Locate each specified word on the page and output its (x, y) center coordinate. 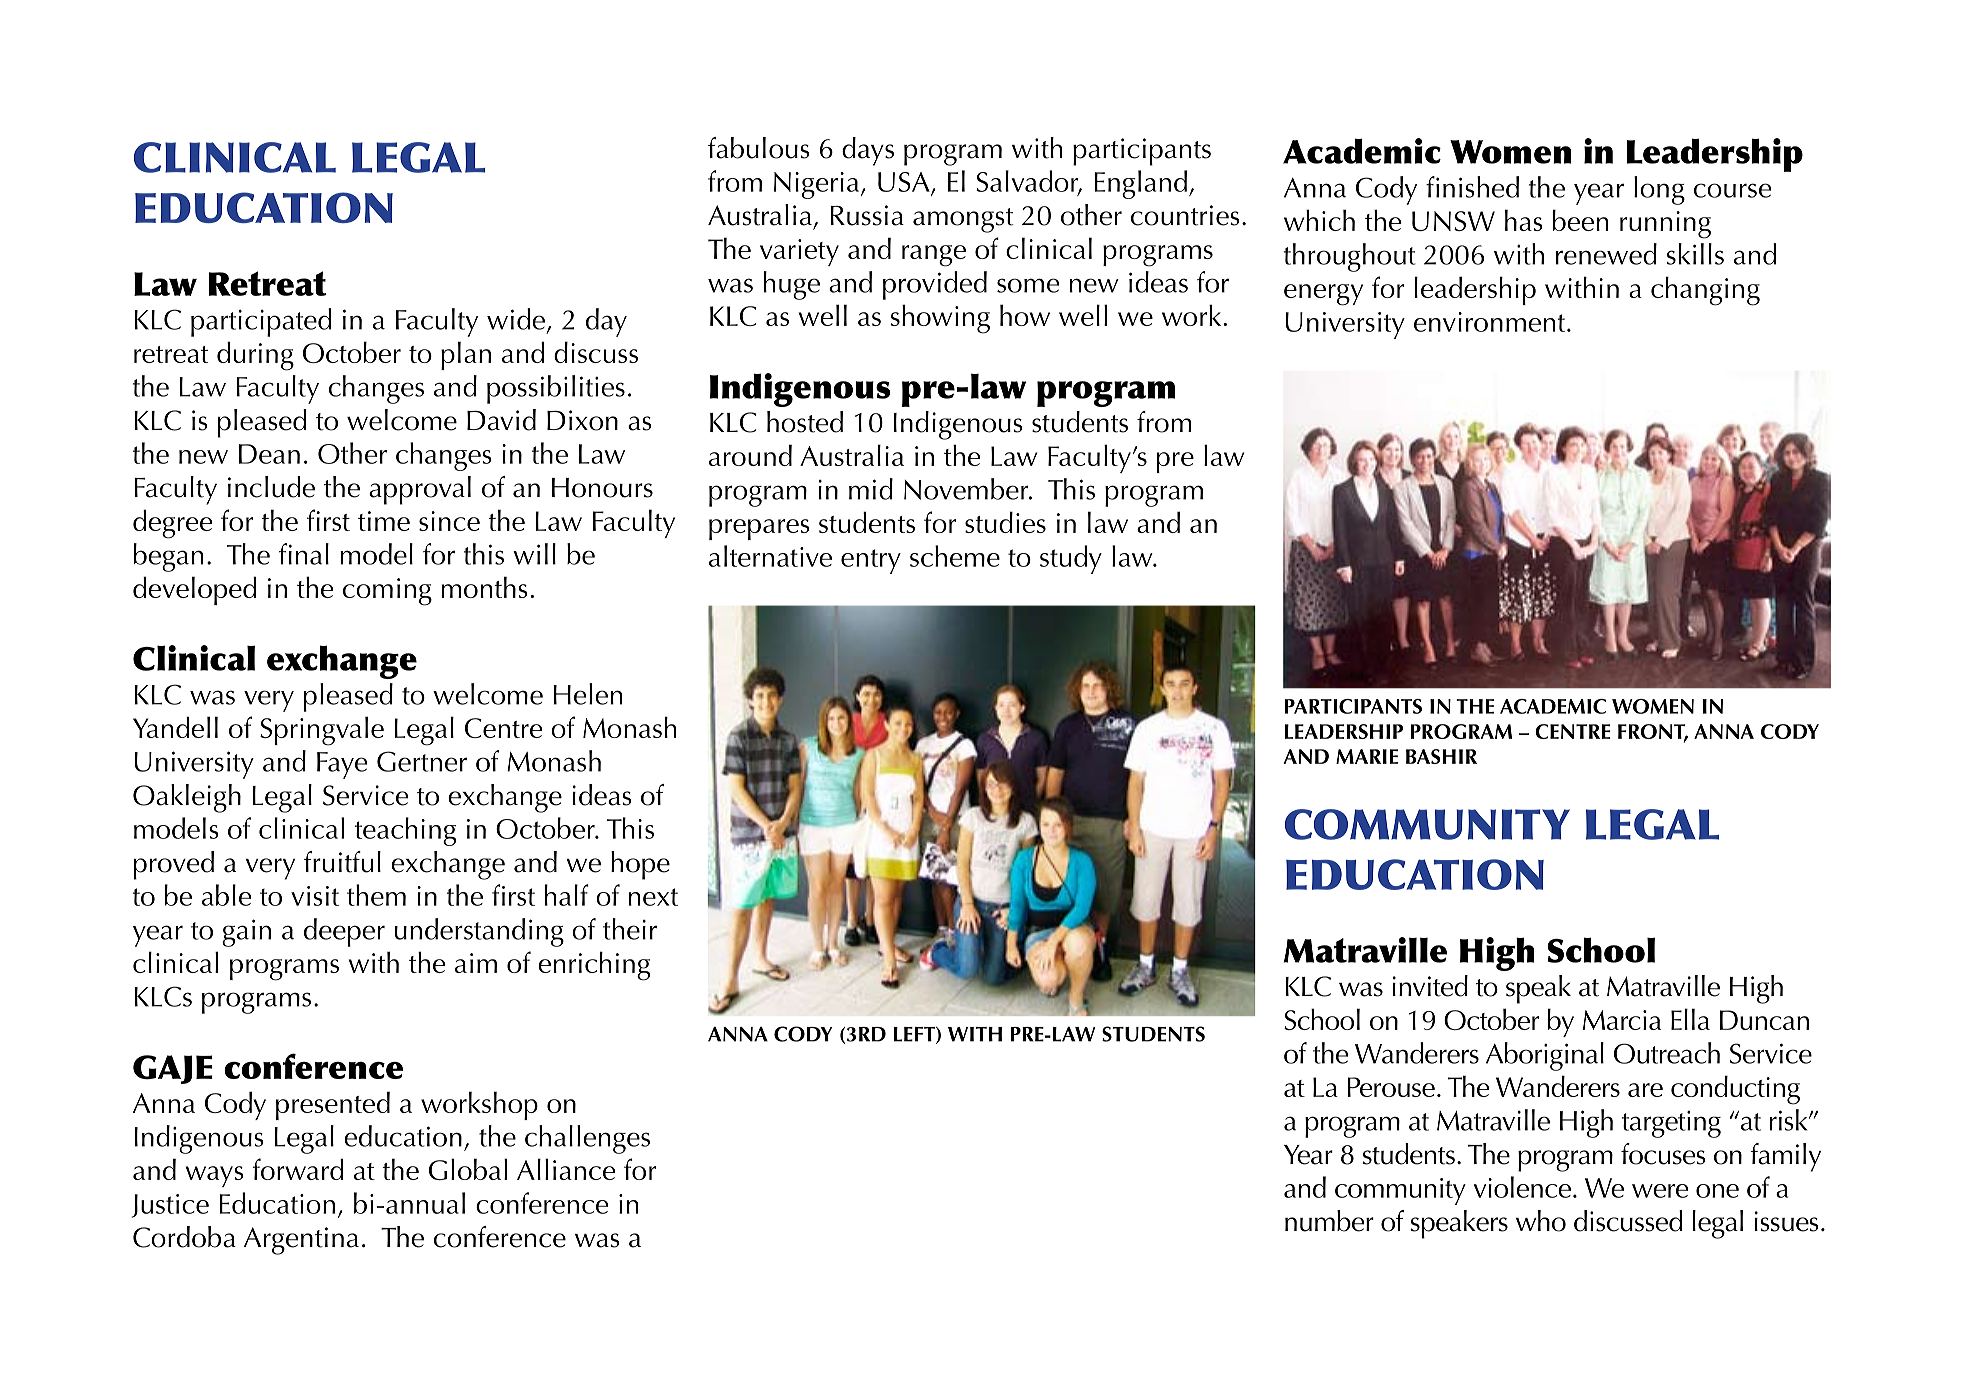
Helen (587, 694)
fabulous (759, 148)
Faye (342, 765)
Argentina (301, 1241)
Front (1653, 732)
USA (905, 183)
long (1659, 190)
